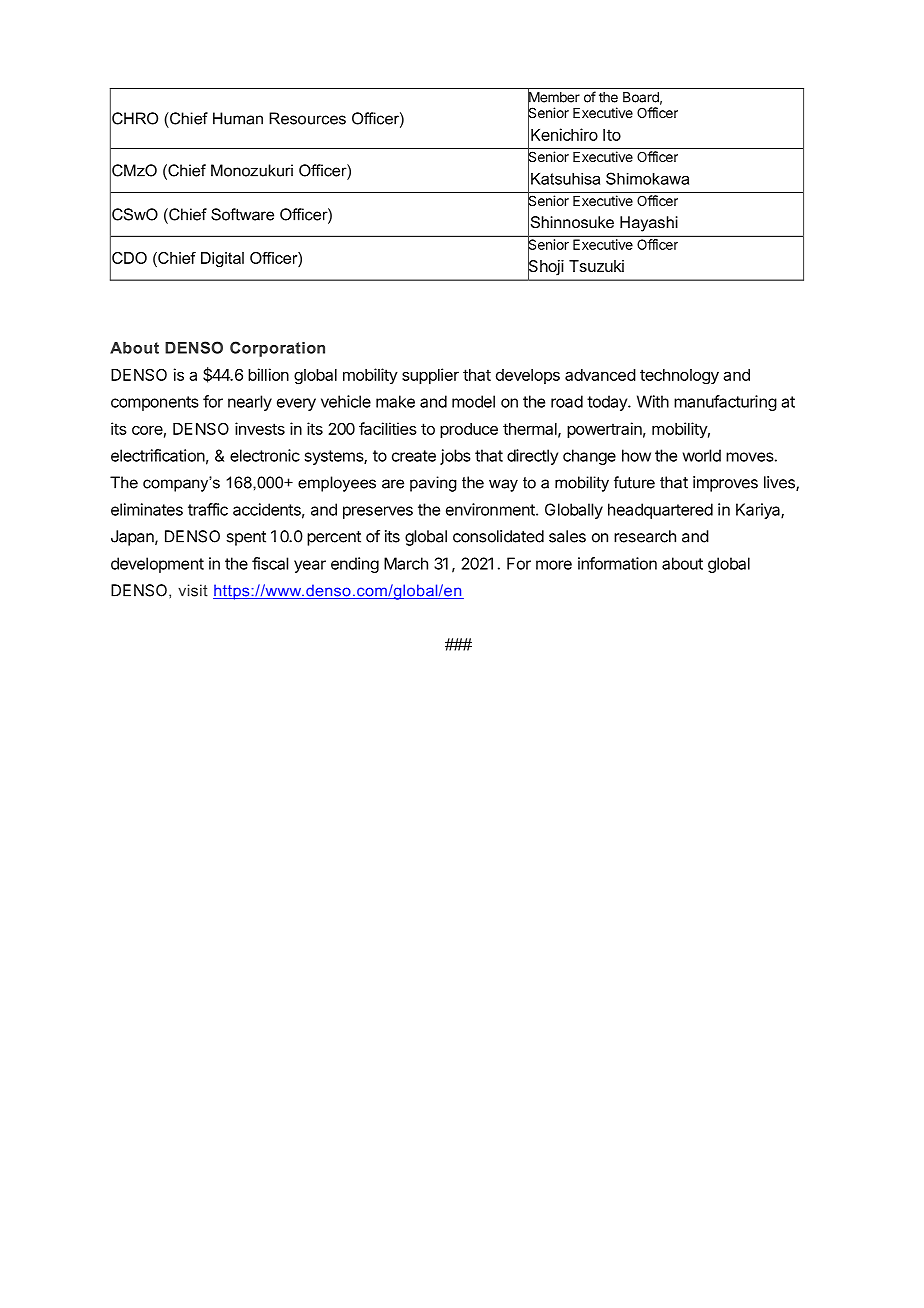 This screenshot has height=1308, width=924. What do you see at coordinates (193, 590) in the screenshot?
I see `visit` at bounding box center [193, 590].
